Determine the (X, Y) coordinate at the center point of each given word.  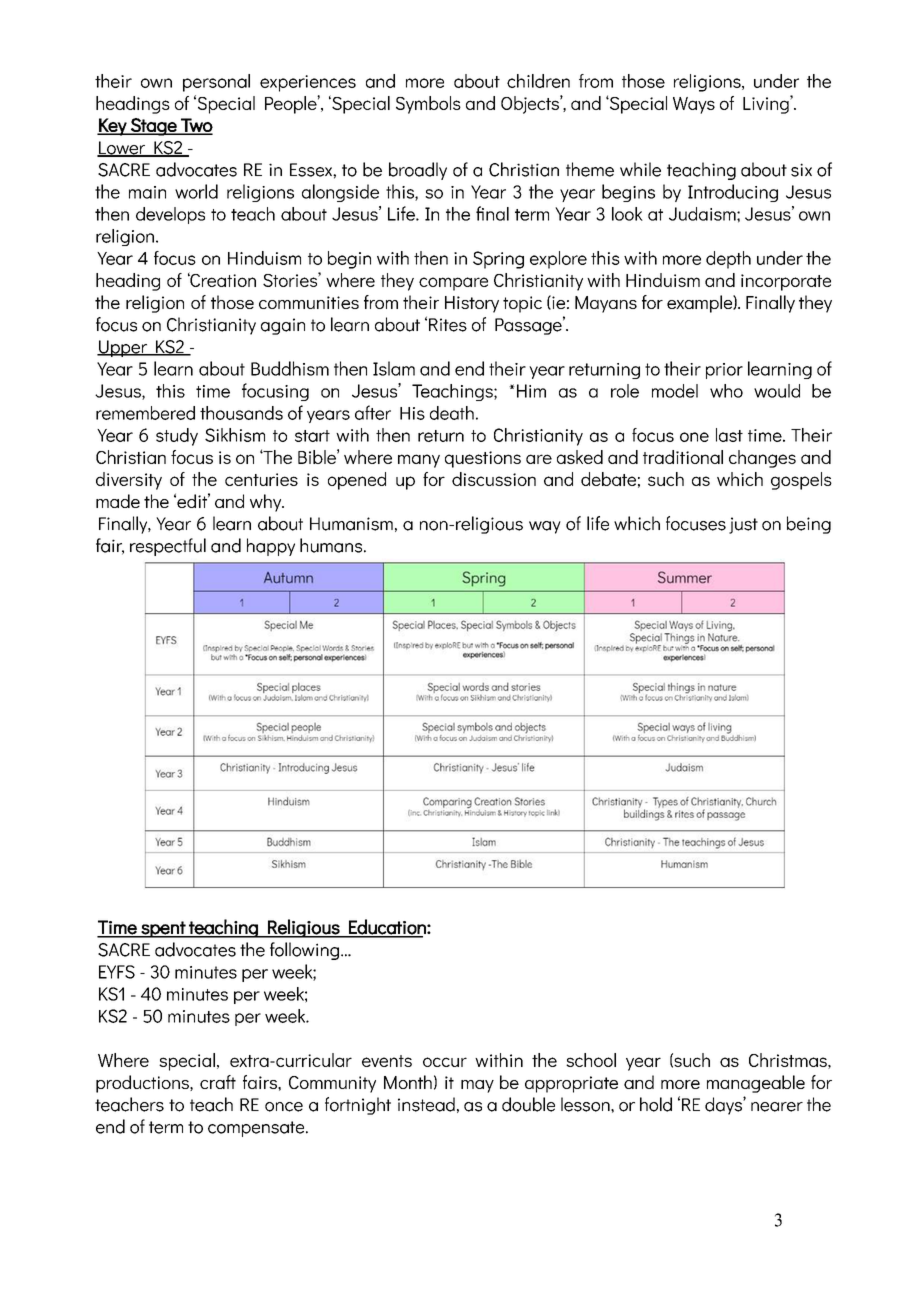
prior (724, 371)
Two (196, 126)
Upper (123, 348)
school (591, 1060)
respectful (168, 547)
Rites (448, 325)
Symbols (428, 105)
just (743, 525)
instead (426, 1104)
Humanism (351, 524)
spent (163, 929)
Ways (694, 105)
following (306, 951)
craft (218, 1082)
